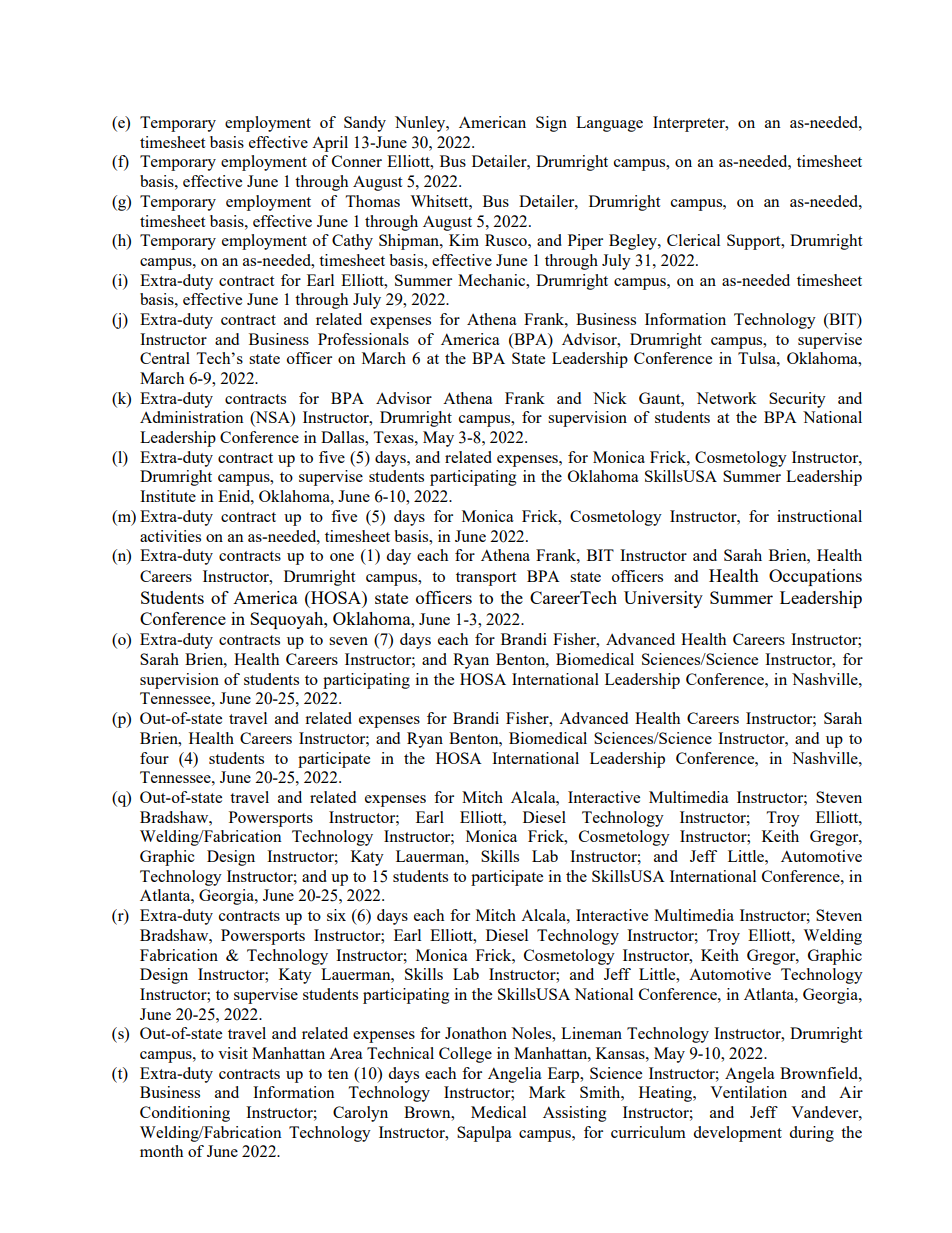 This screenshot has width=952, height=1233. What do you see at coordinates (610, 398) in the screenshot?
I see `Nick` at bounding box center [610, 398].
